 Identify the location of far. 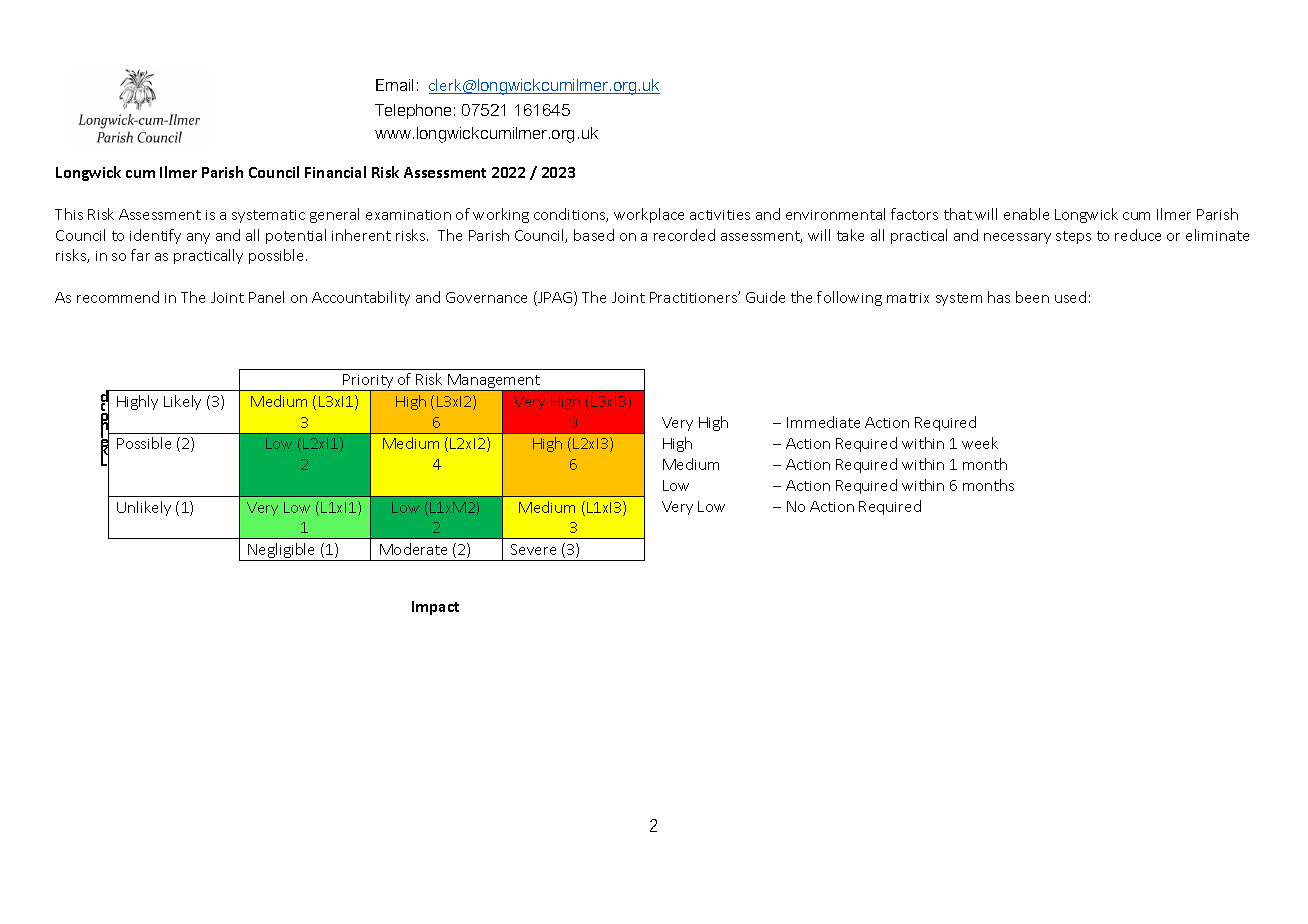
(140, 255).
